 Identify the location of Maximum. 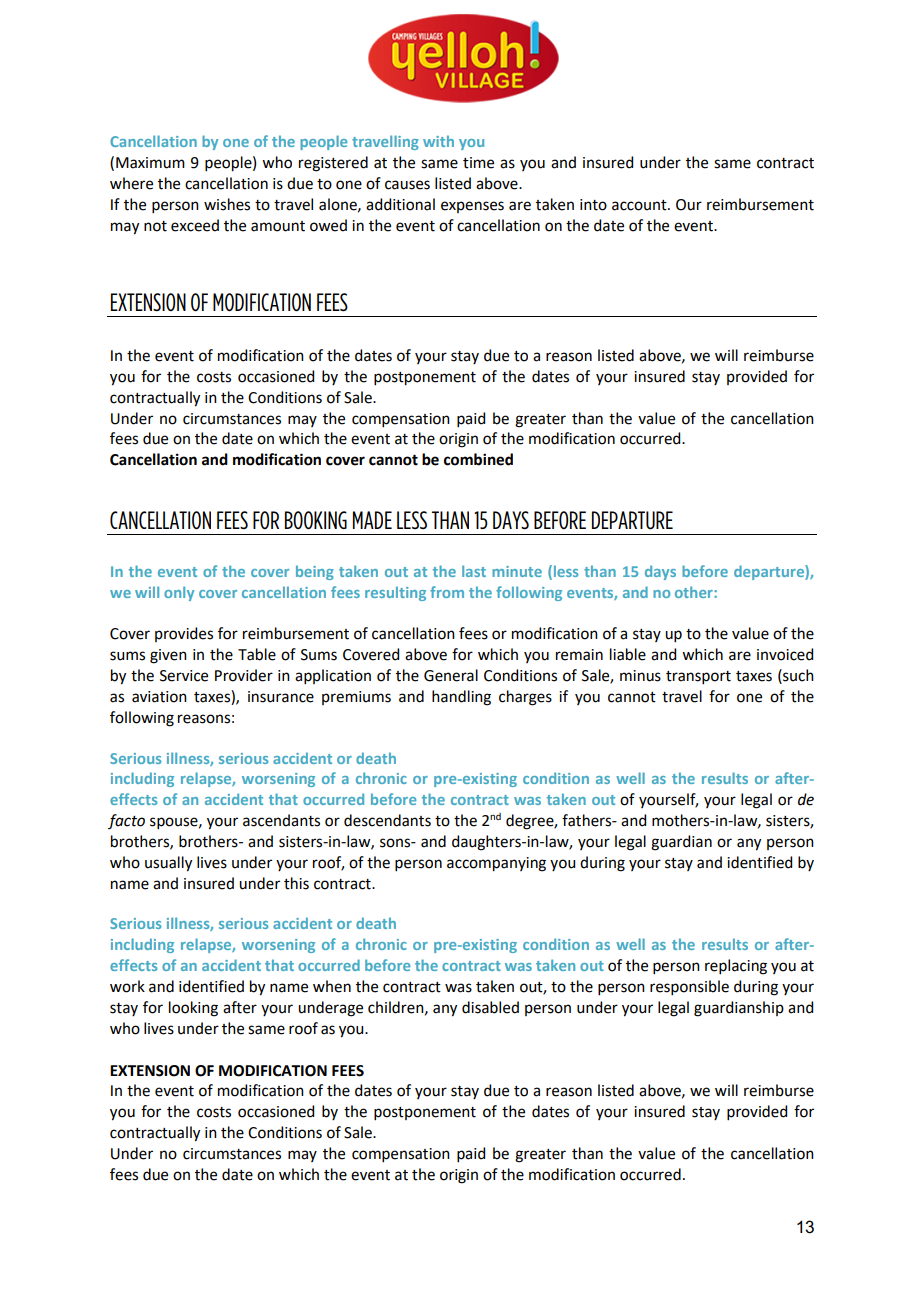
(150, 163).
